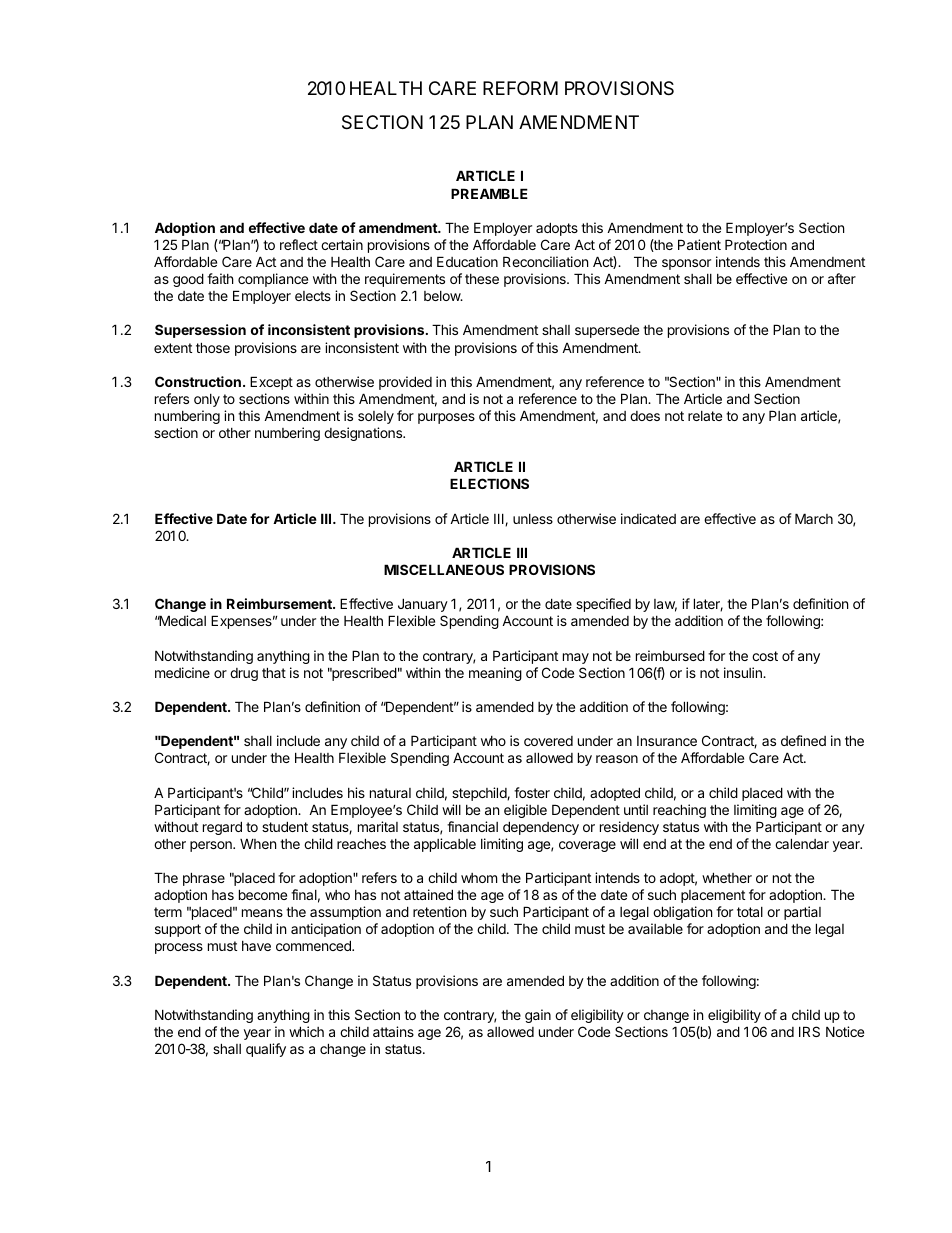 The height and width of the screenshot is (1233, 952). Describe the element at coordinates (538, 1016) in the screenshot. I see `gain` at that location.
